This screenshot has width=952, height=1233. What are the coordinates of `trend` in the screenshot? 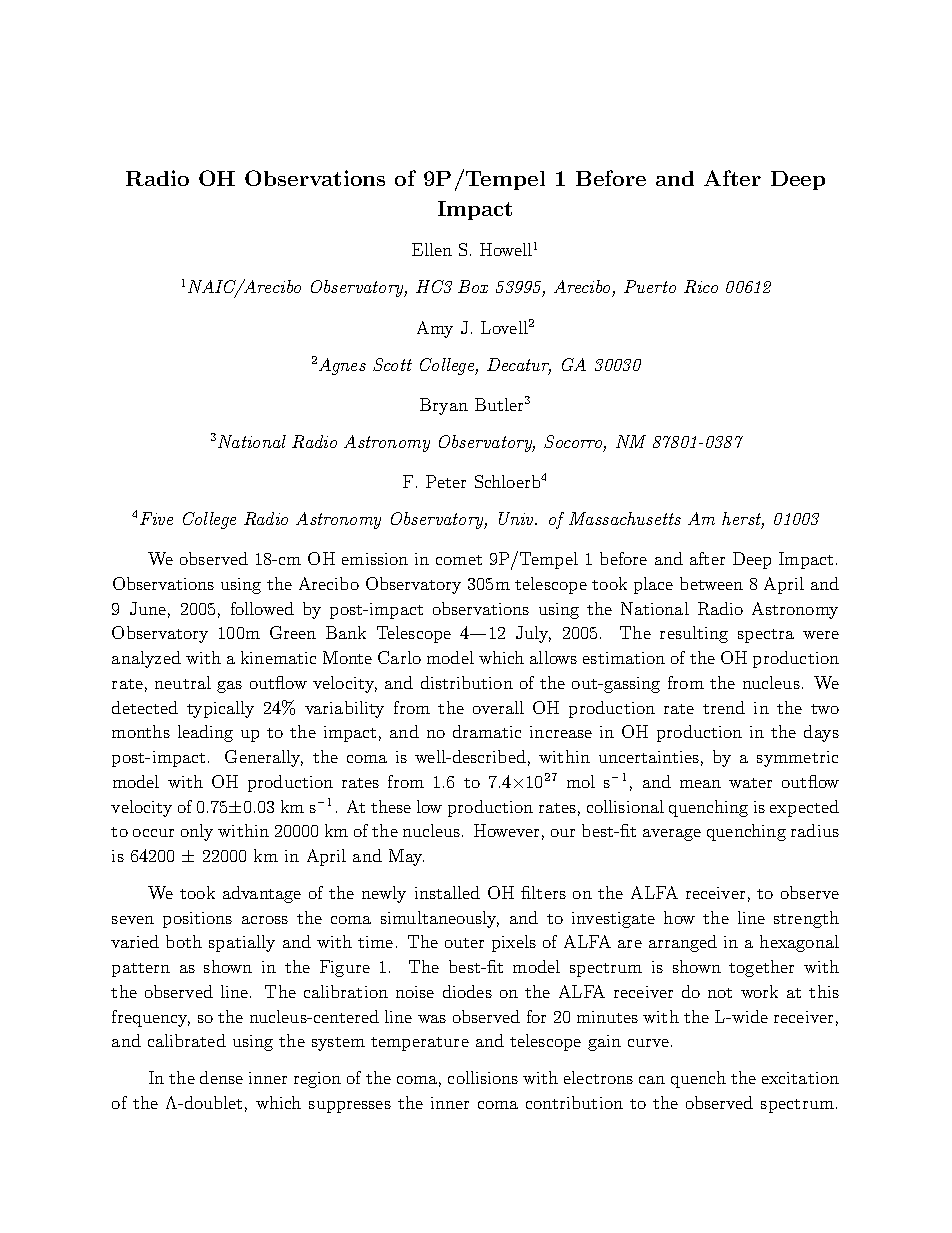 It's located at (724, 707).
